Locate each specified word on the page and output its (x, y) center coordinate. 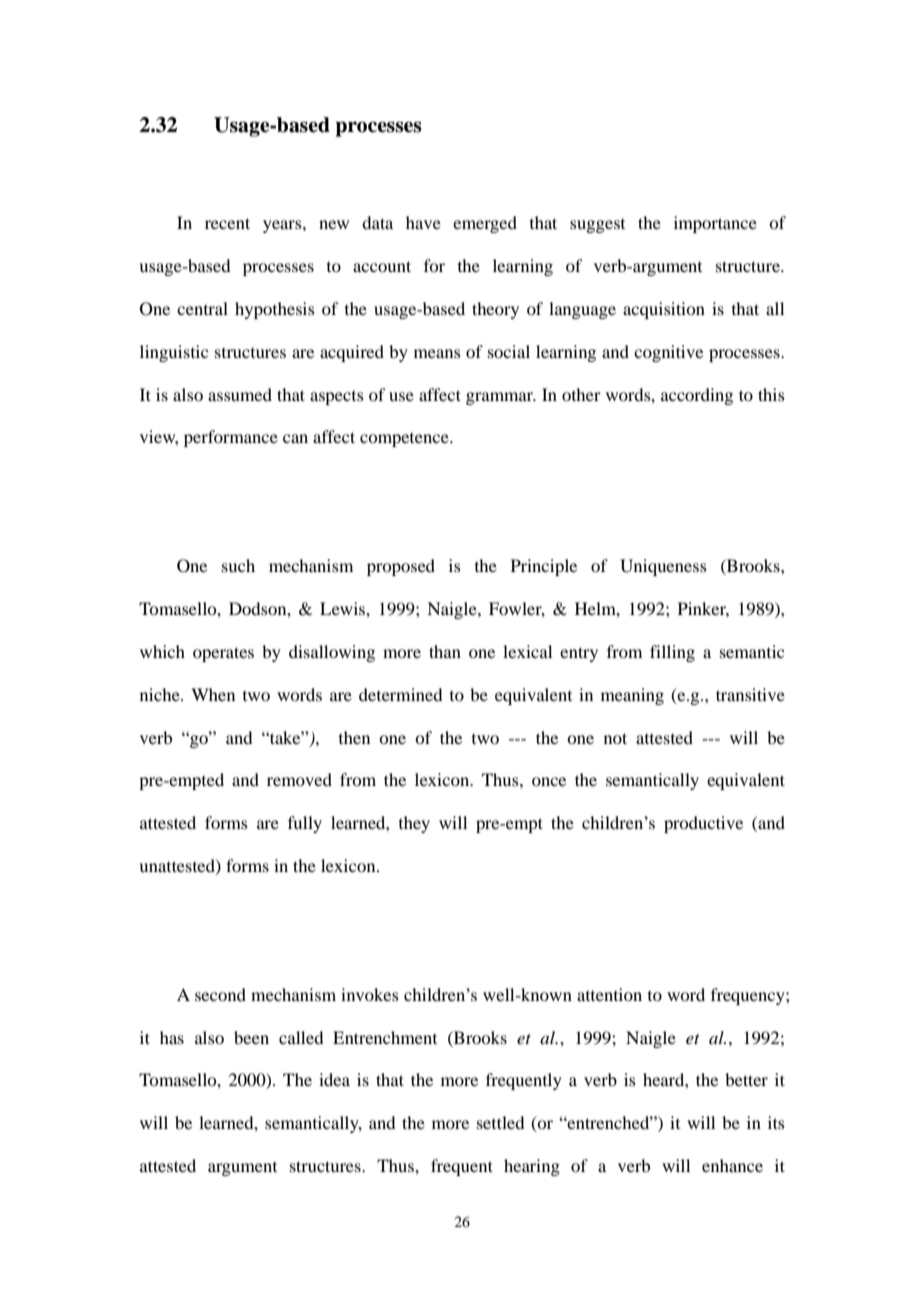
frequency (749, 996)
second (220, 994)
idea (334, 1079)
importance (715, 224)
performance (231, 438)
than (445, 651)
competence (405, 440)
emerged (485, 224)
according (697, 396)
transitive (750, 694)
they (414, 824)
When (213, 694)
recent (227, 223)
